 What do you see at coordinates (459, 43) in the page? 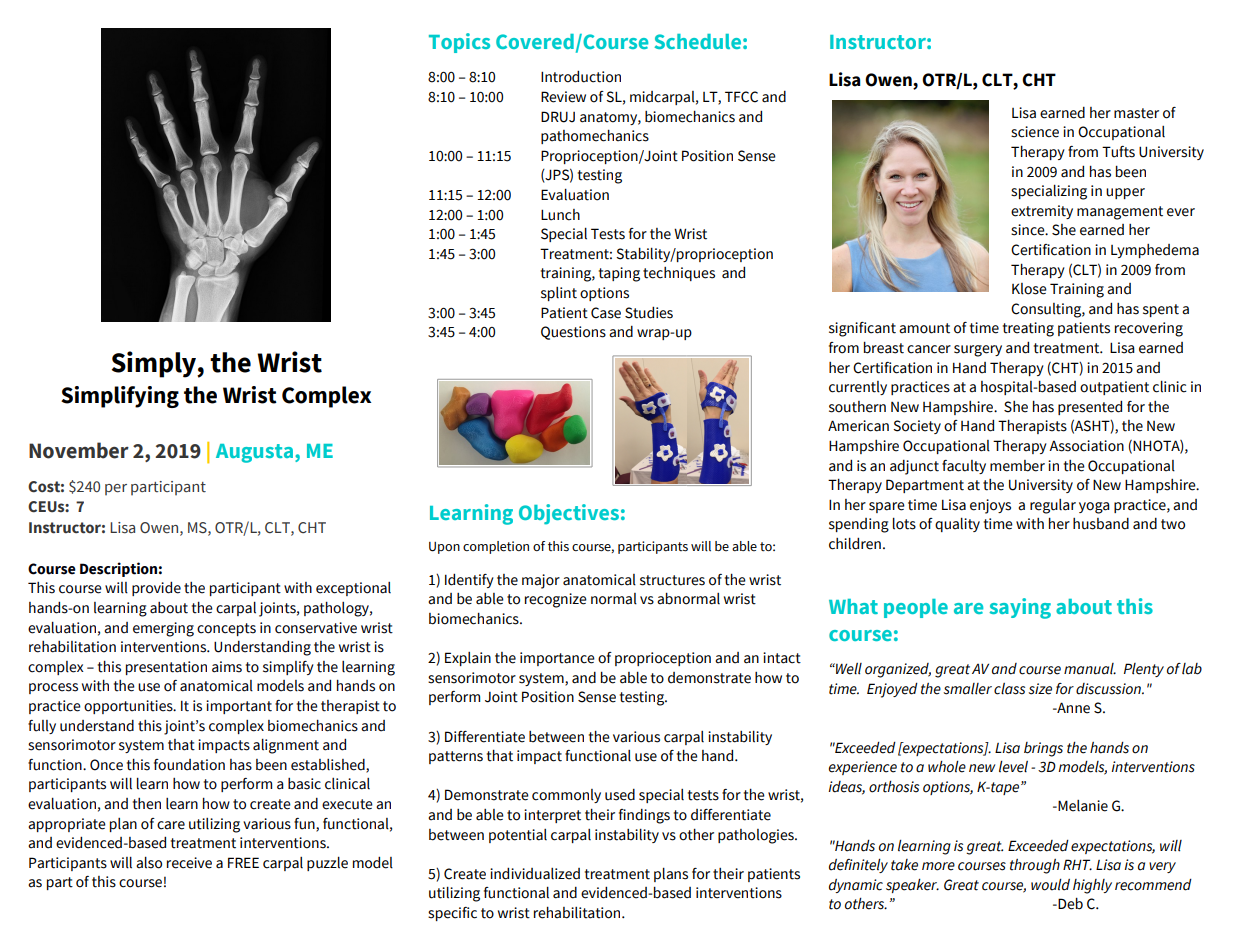
I see `Topics` at bounding box center [459, 43].
